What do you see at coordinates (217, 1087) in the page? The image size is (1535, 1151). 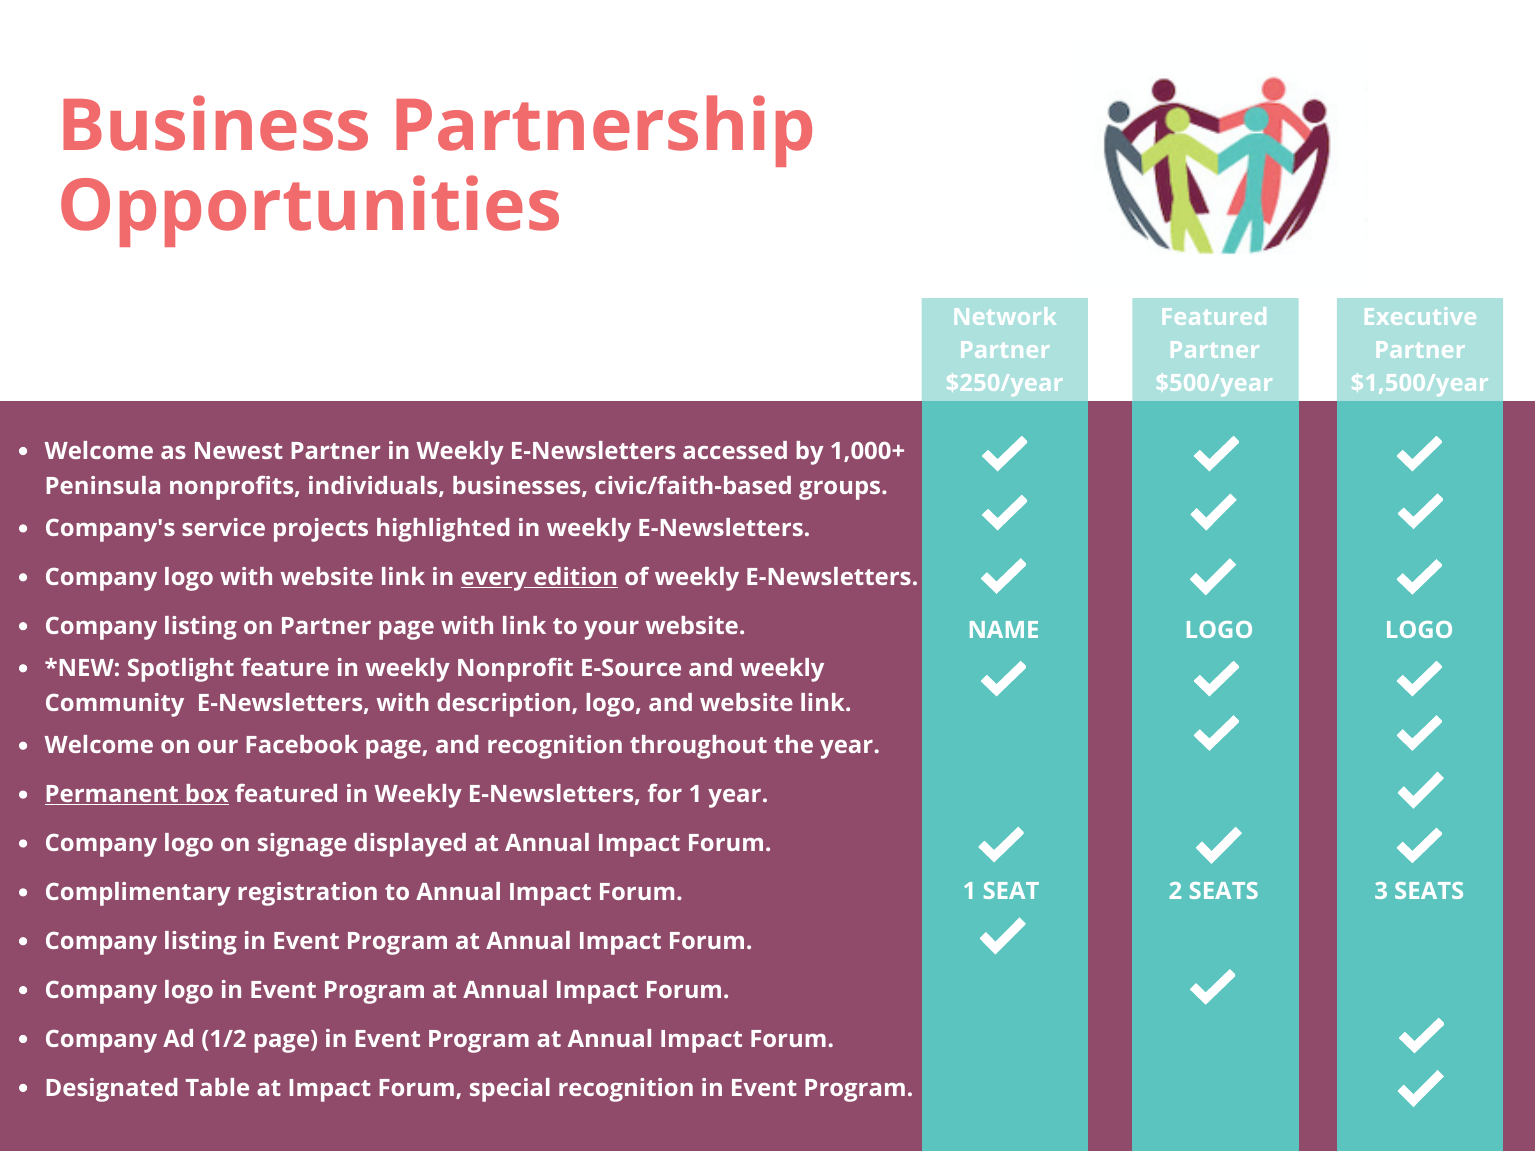 I see `Table` at bounding box center [217, 1087].
